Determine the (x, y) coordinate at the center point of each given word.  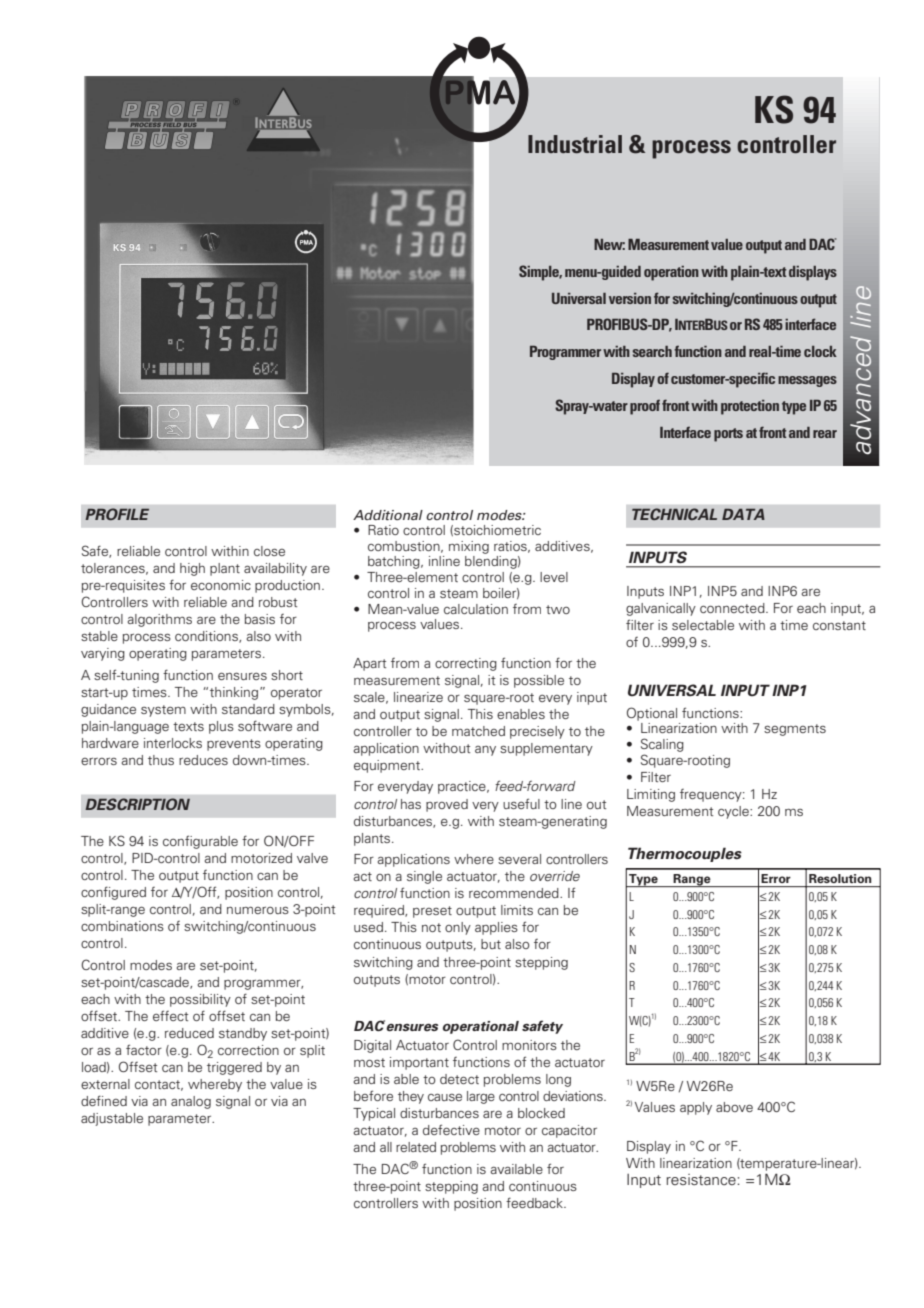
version (630, 298)
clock (820, 351)
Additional (388, 515)
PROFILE (117, 514)
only (458, 928)
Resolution (840, 878)
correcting (466, 664)
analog (191, 1102)
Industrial (575, 144)
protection (750, 407)
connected (733, 608)
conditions (207, 637)
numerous (258, 910)
